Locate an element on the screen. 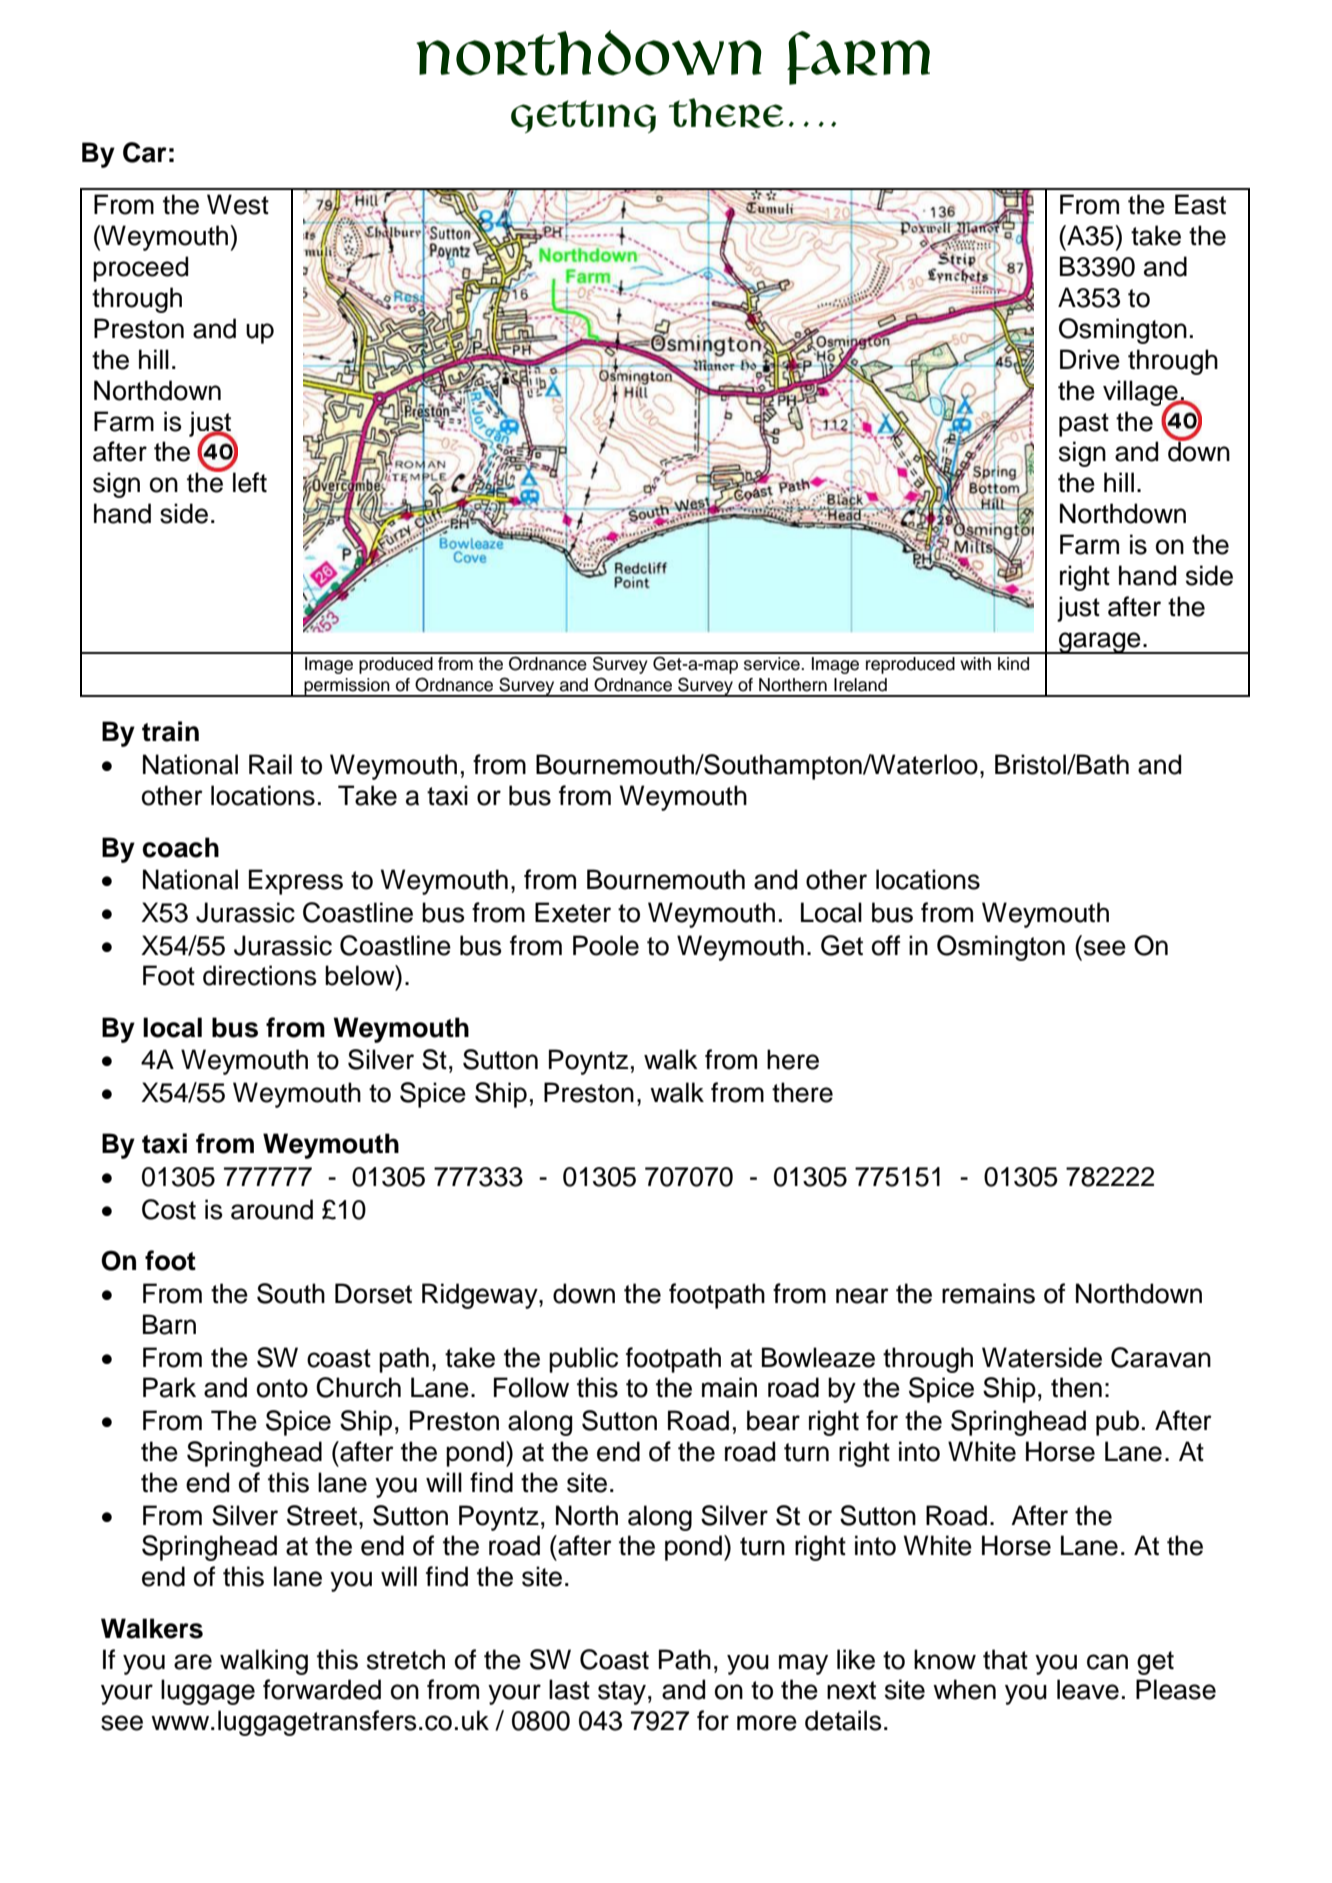 This screenshot has height=1883, width=1332. service is located at coordinates (773, 664).
